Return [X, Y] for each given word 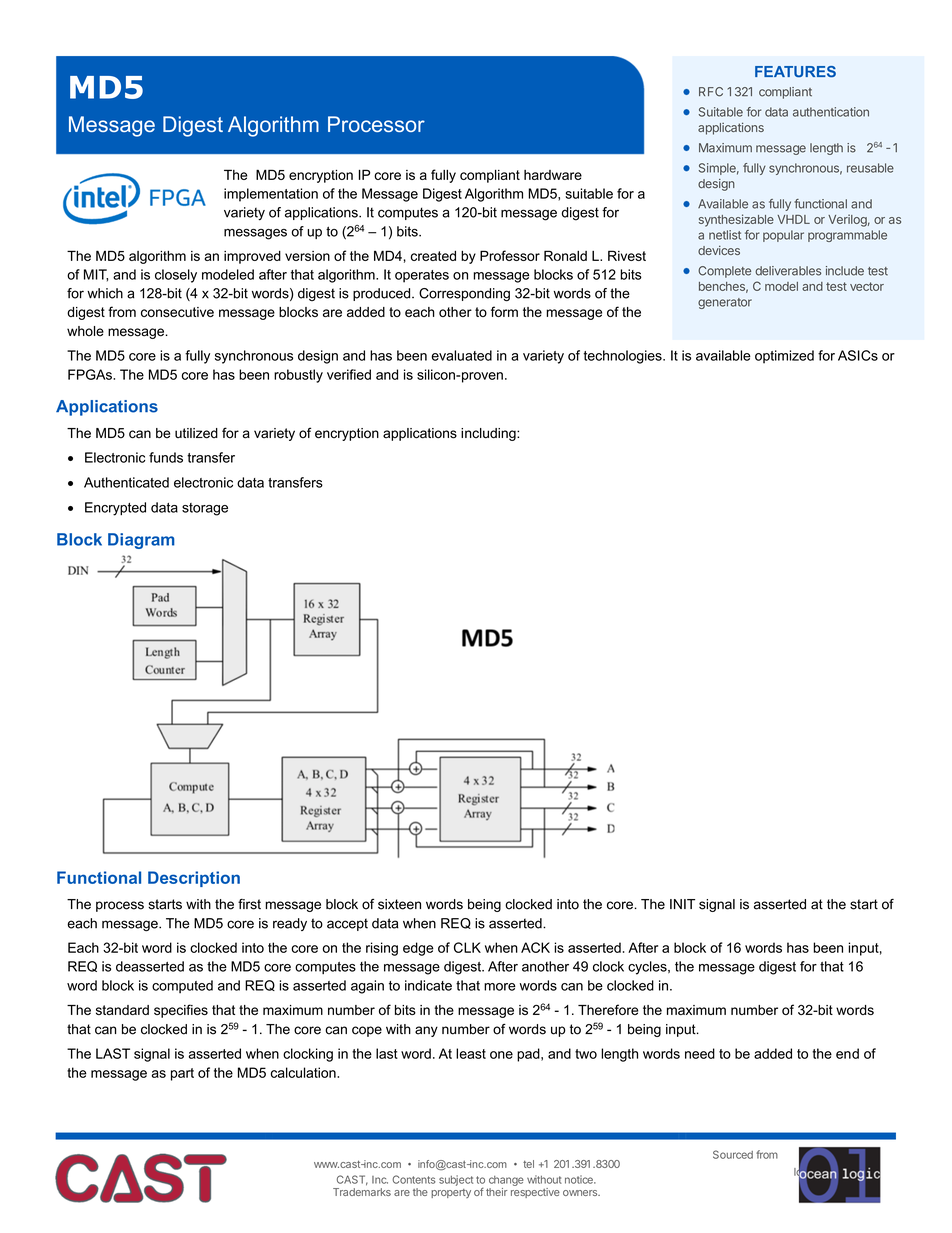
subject [456, 1180]
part [182, 1074]
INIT [682, 904]
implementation [271, 195]
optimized [784, 357]
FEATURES [795, 71]
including [489, 434]
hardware [553, 175]
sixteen [399, 904]
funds [166, 457]
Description [194, 879]
